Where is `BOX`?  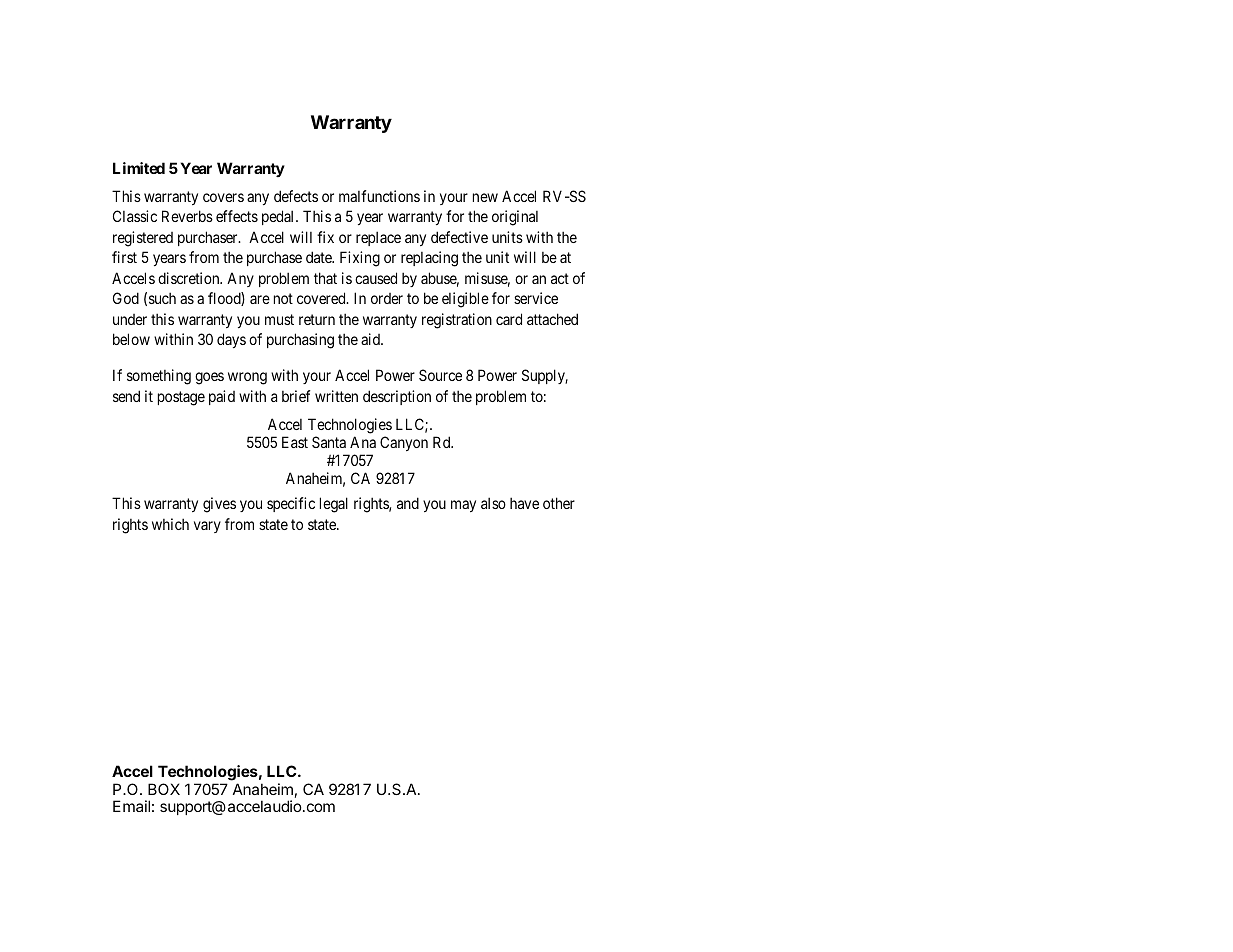 BOX is located at coordinates (164, 789).
